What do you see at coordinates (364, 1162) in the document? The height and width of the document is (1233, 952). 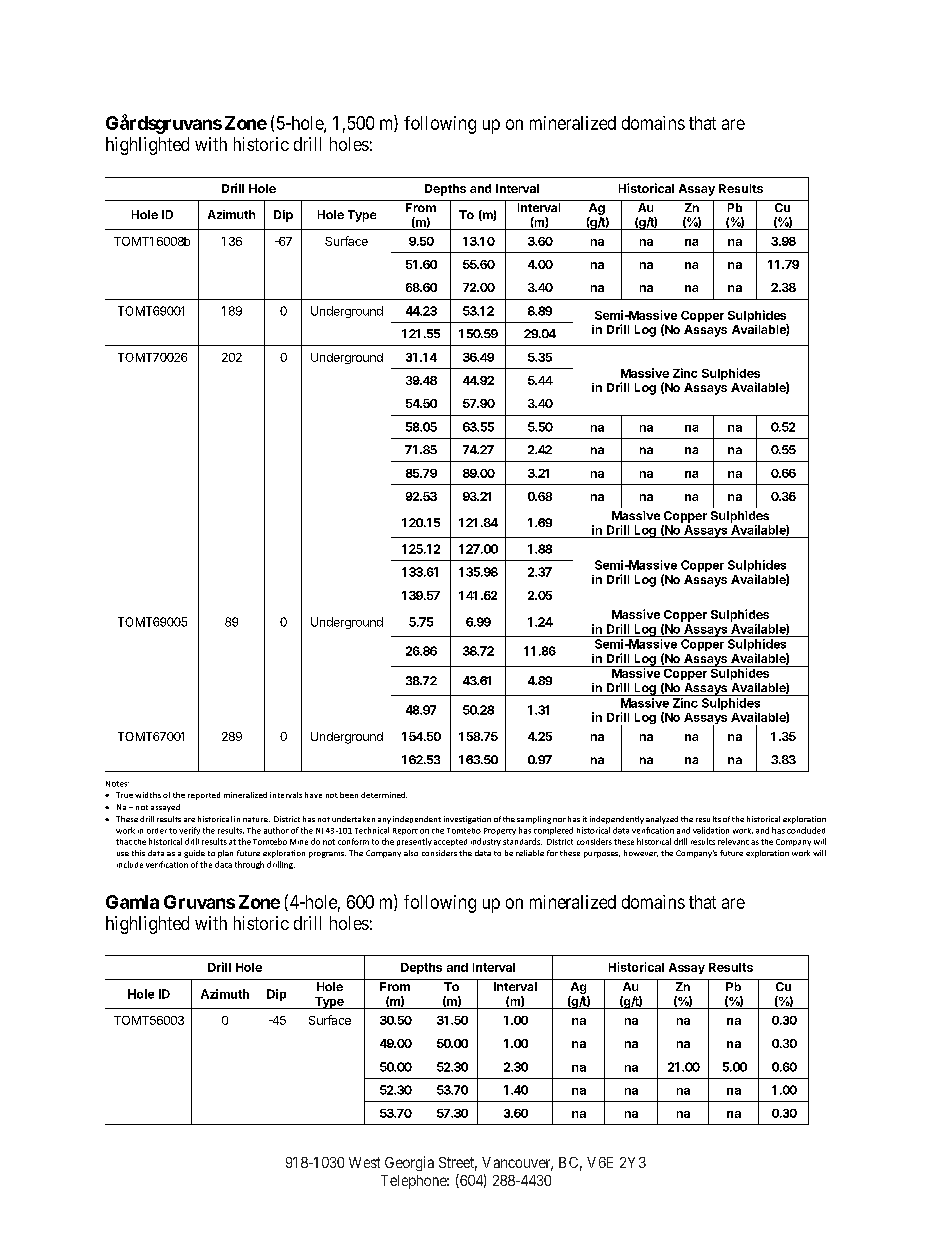 I see `West` at bounding box center [364, 1162].
